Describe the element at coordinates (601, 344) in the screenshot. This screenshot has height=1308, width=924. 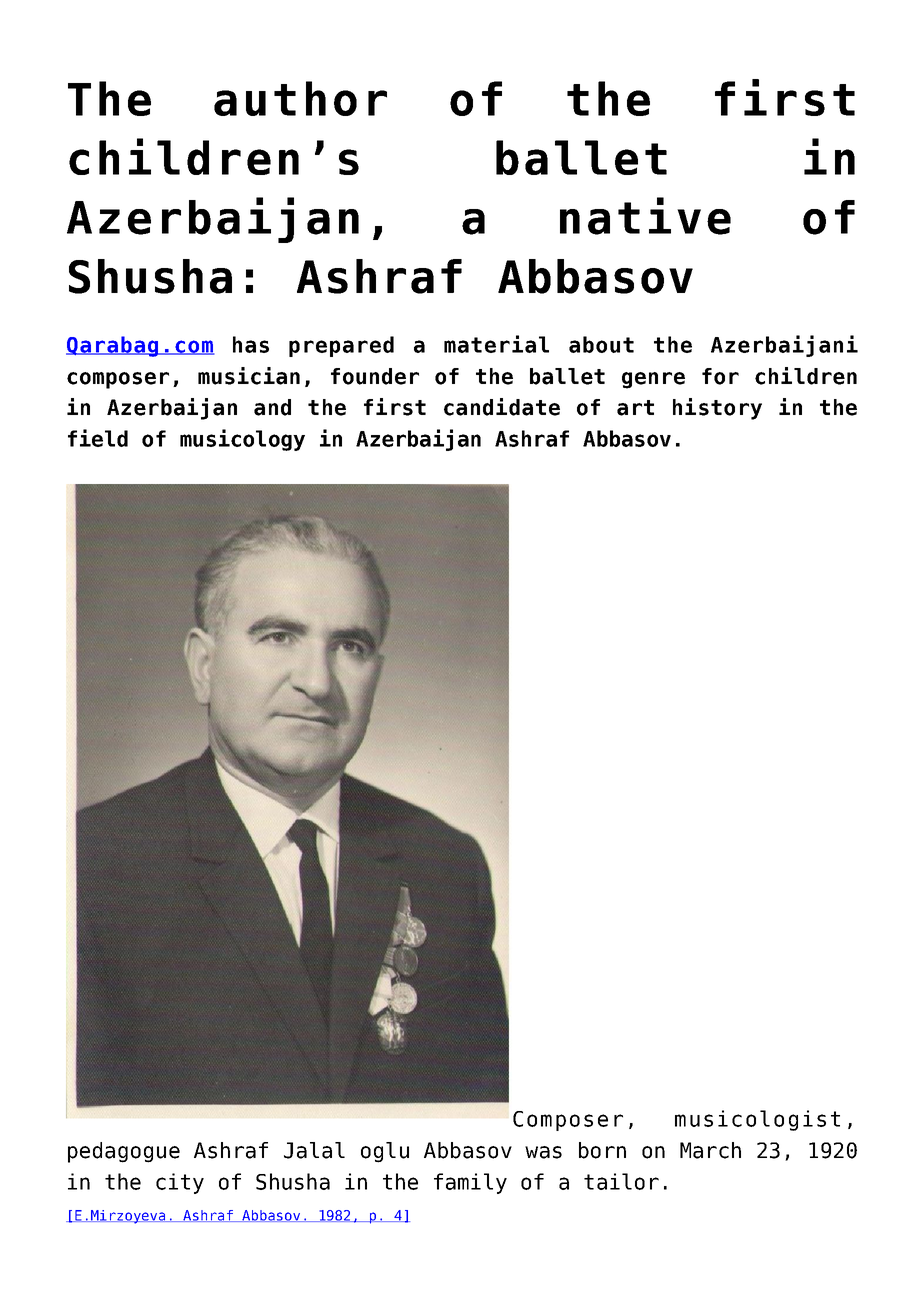
I see `about` at that location.
